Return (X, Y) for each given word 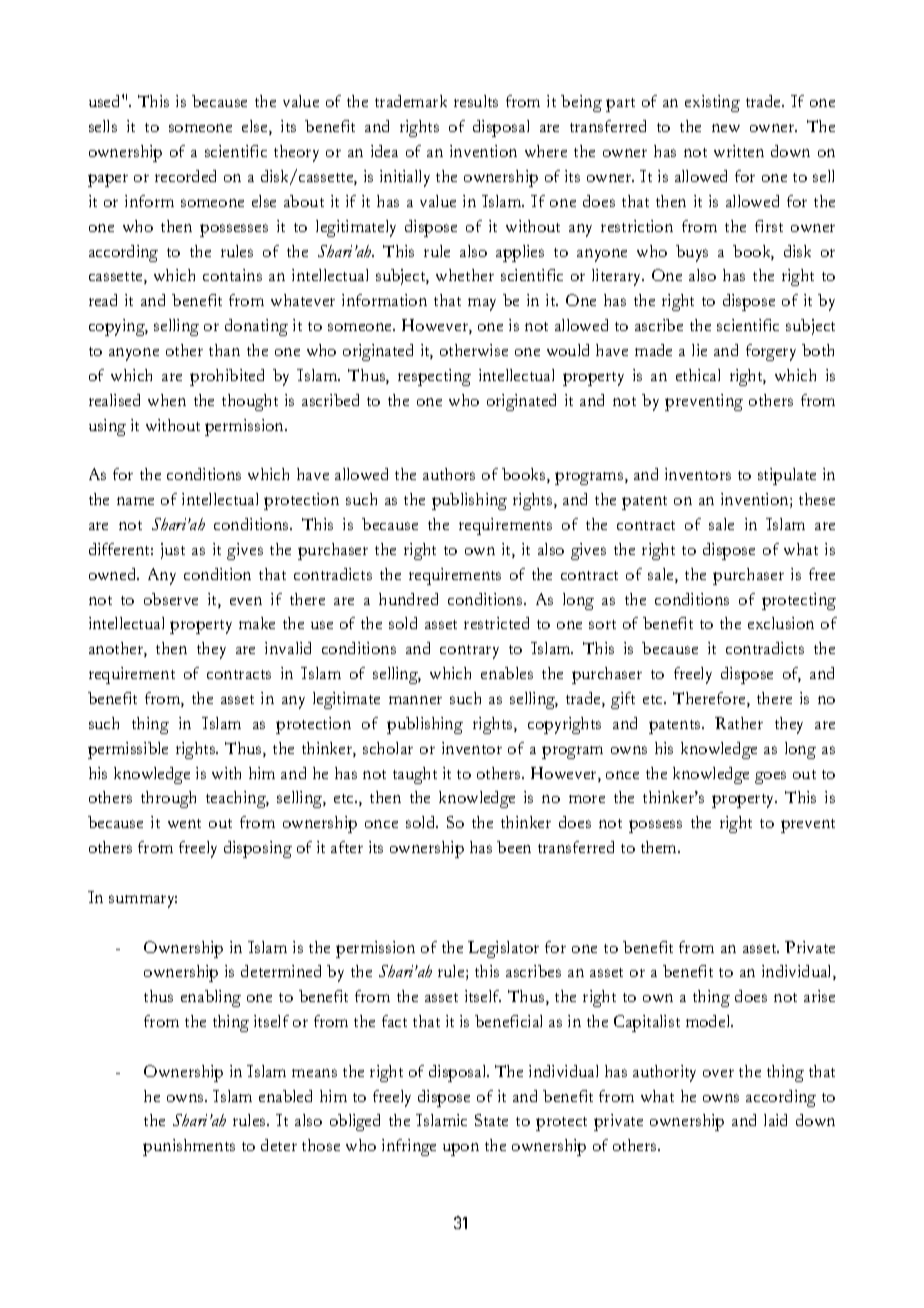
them (660, 847)
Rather (739, 723)
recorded (185, 176)
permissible (128, 750)
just (173, 551)
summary (143, 901)
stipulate (787, 476)
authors (449, 474)
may (482, 304)
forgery (771, 352)
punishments (189, 1147)
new (726, 128)
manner (415, 700)
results (476, 101)
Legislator (503, 949)
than (224, 350)
